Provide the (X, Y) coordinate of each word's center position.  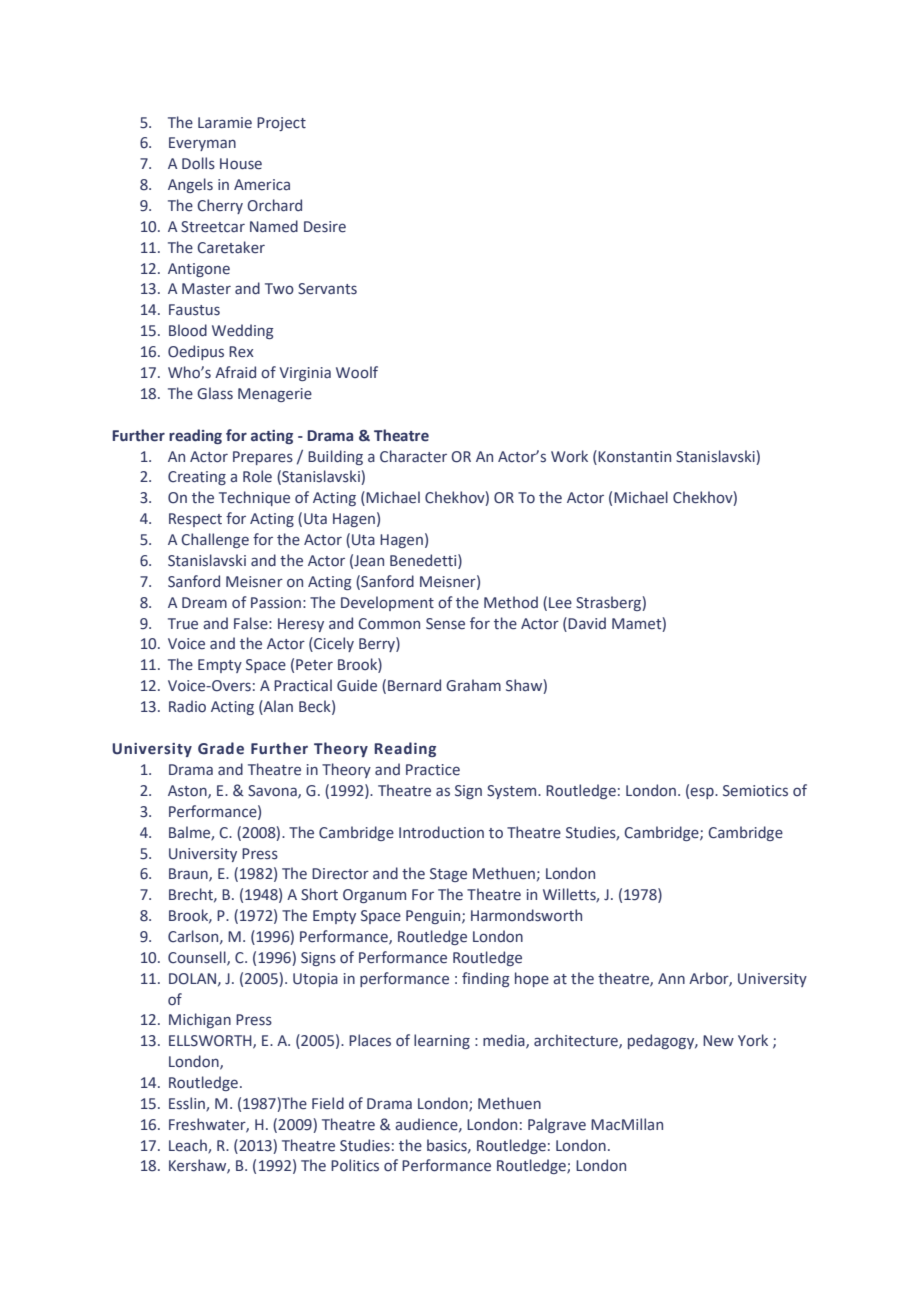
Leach (189, 1146)
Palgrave (557, 1125)
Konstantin (633, 456)
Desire (325, 227)
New (718, 1041)
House (241, 164)
